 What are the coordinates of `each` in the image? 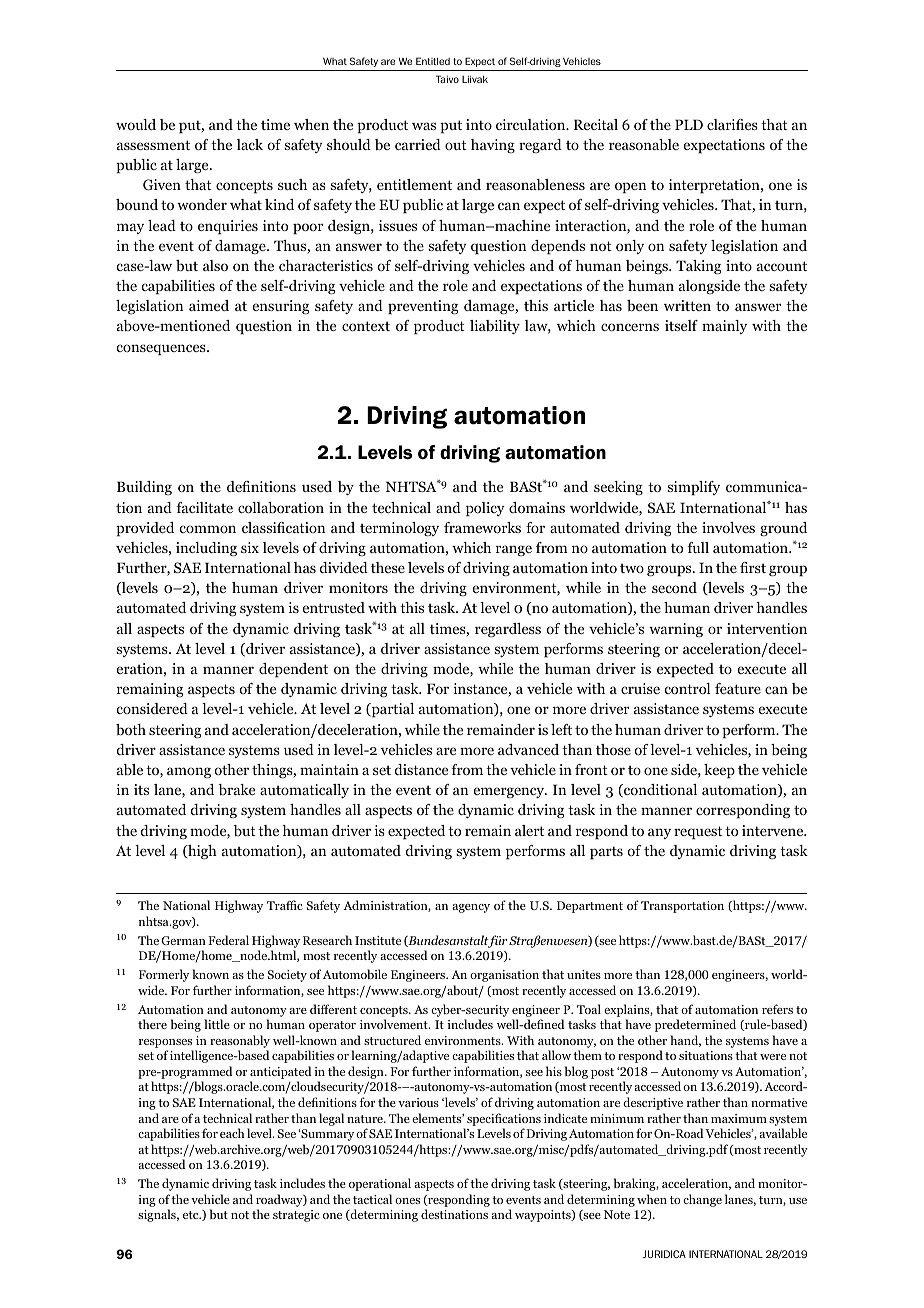 It's located at (232, 1133).
